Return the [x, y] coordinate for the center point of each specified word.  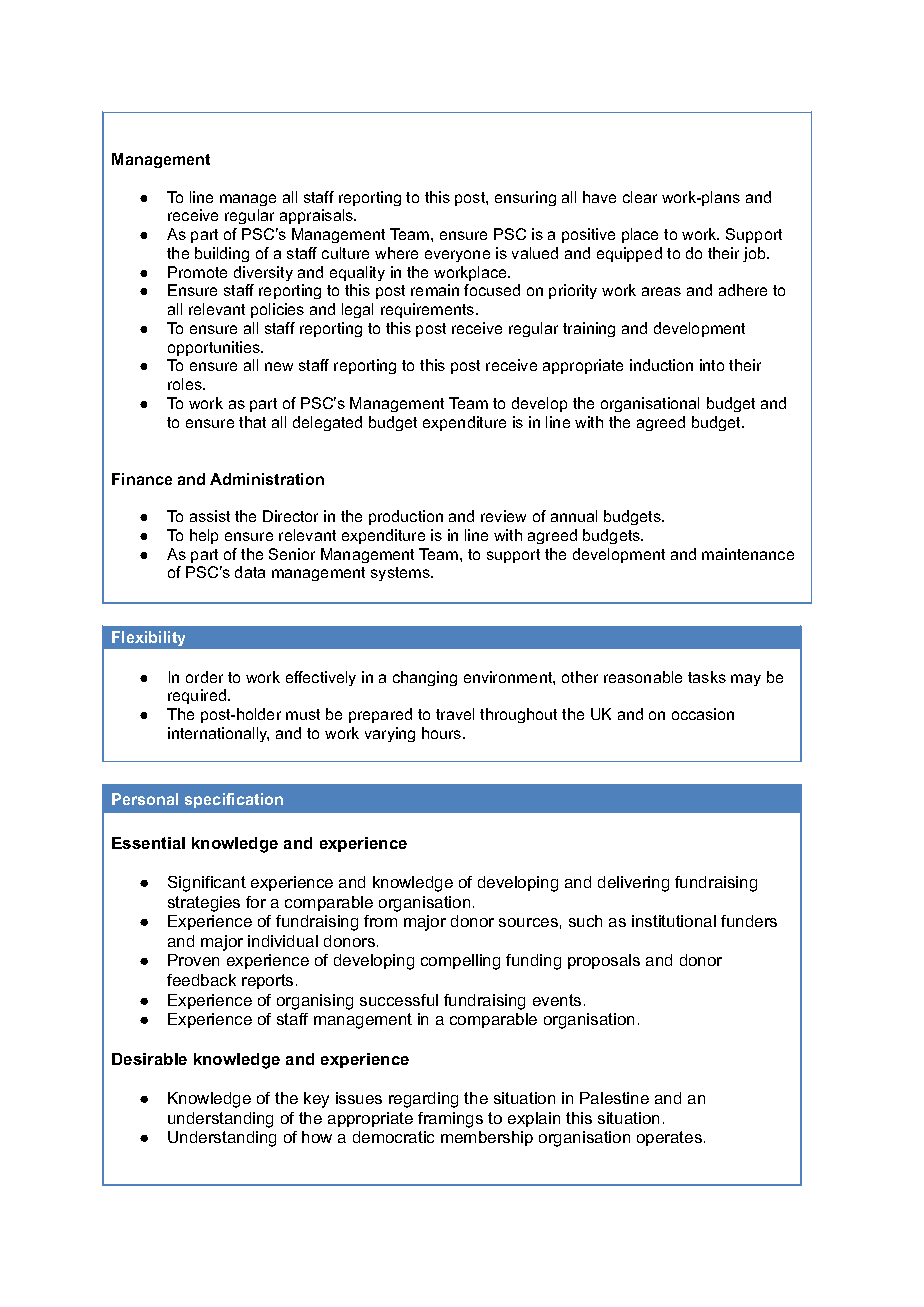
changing [425, 678]
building [222, 254]
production [406, 517]
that [252, 422]
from [380, 921]
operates [669, 1138]
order [204, 677]
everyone [457, 256]
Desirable [149, 1059]
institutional [674, 921]
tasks [707, 677]
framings [450, 1120]
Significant [207, 884]
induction [661, 365]
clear [640, 197]
